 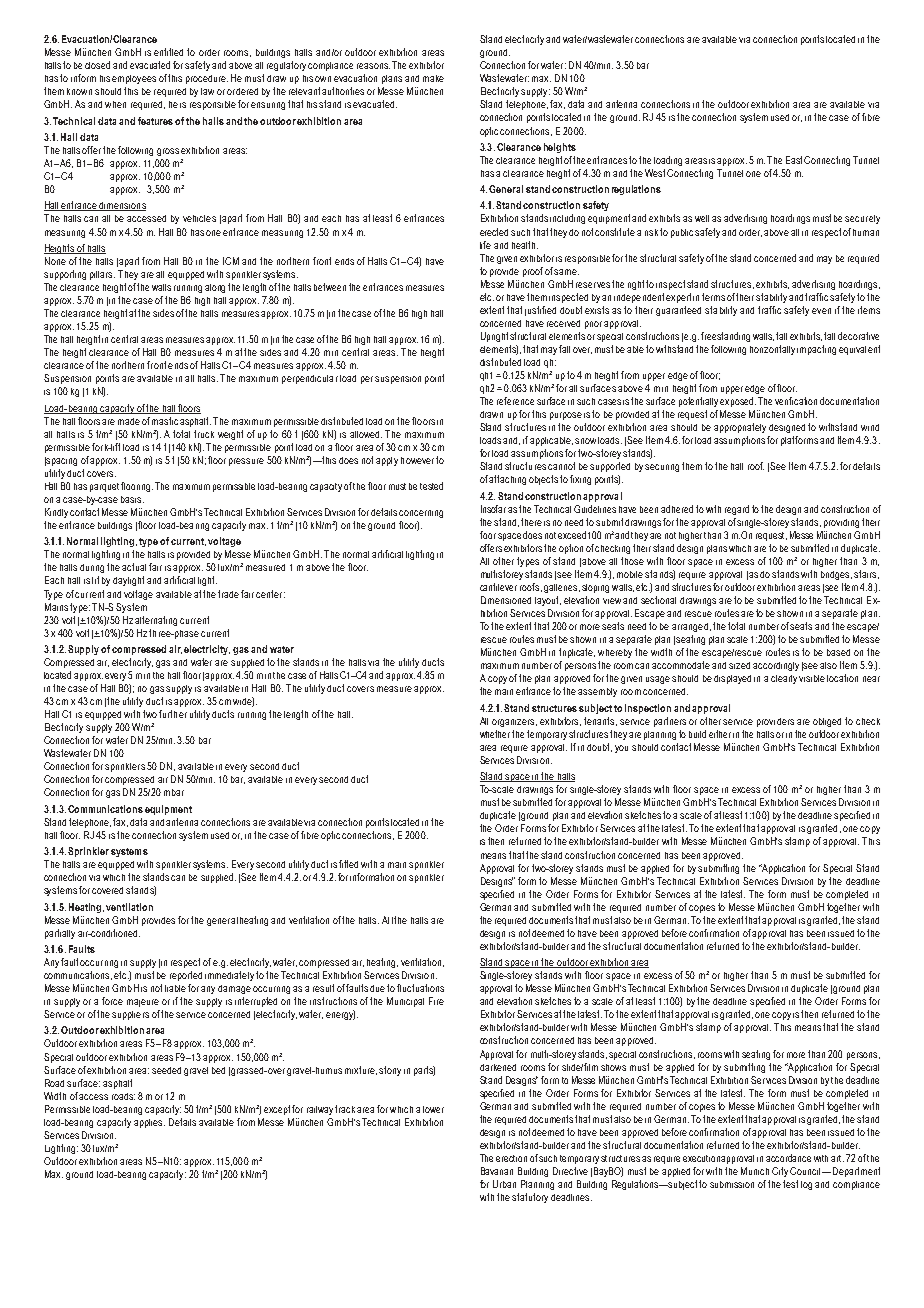 I want to click on well, so click(x=702, y=218).
